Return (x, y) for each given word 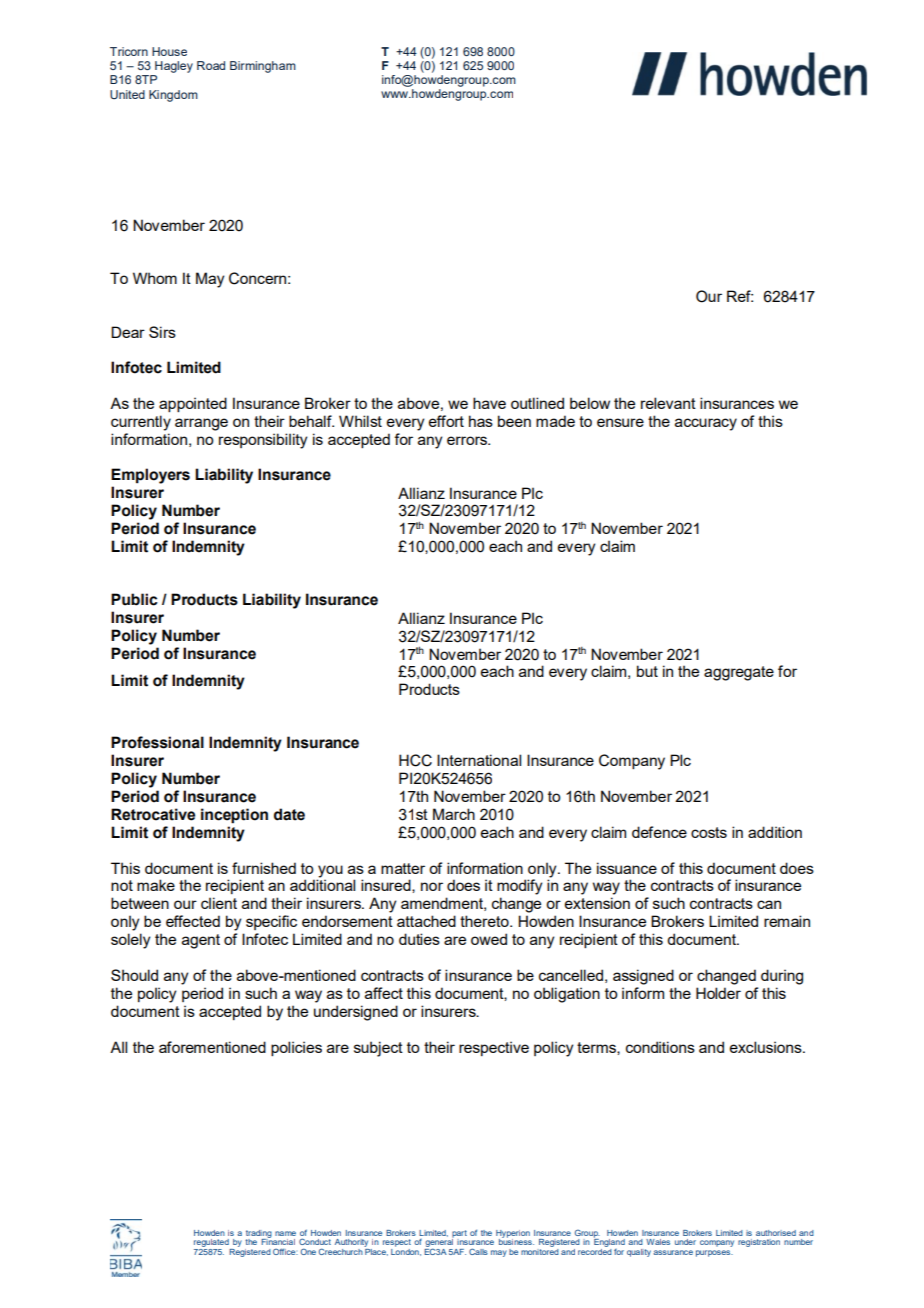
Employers (150, 476)
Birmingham (263, 67)
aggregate (739, 673)
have (489, 403)
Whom (155, 278)
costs (709, 832)
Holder (718, 993)
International (479, 760)
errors (468, 440)
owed (489, 939)
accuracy (706, 424)
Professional (157, 742)
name (285, 1233)
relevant (668, 403)
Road (211, 65)
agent (201, 941)
